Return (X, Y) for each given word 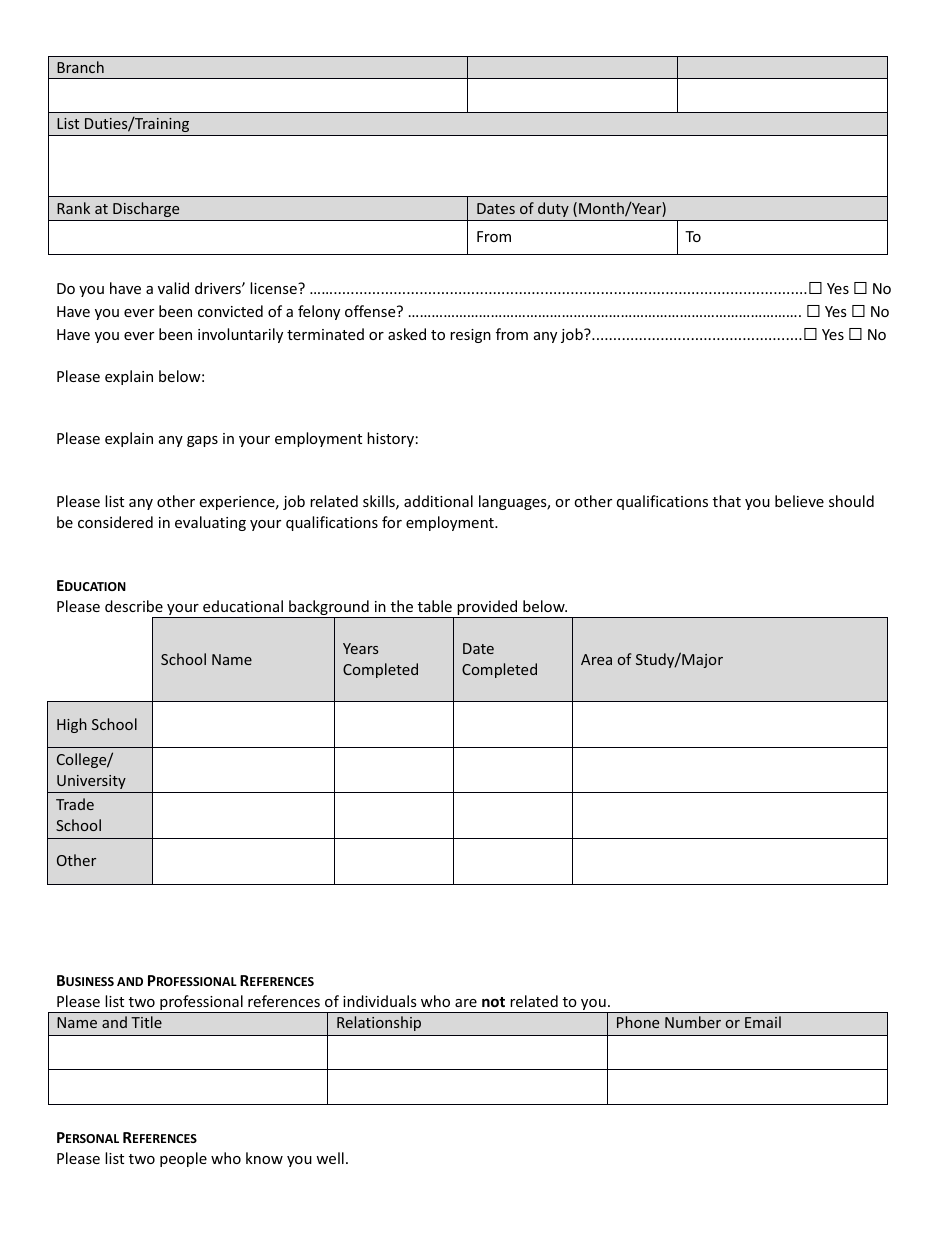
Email (763, 1022)
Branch (80, 67)
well (330, 1158)
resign (470, 336)
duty (553, 209)
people (183, 1159)
